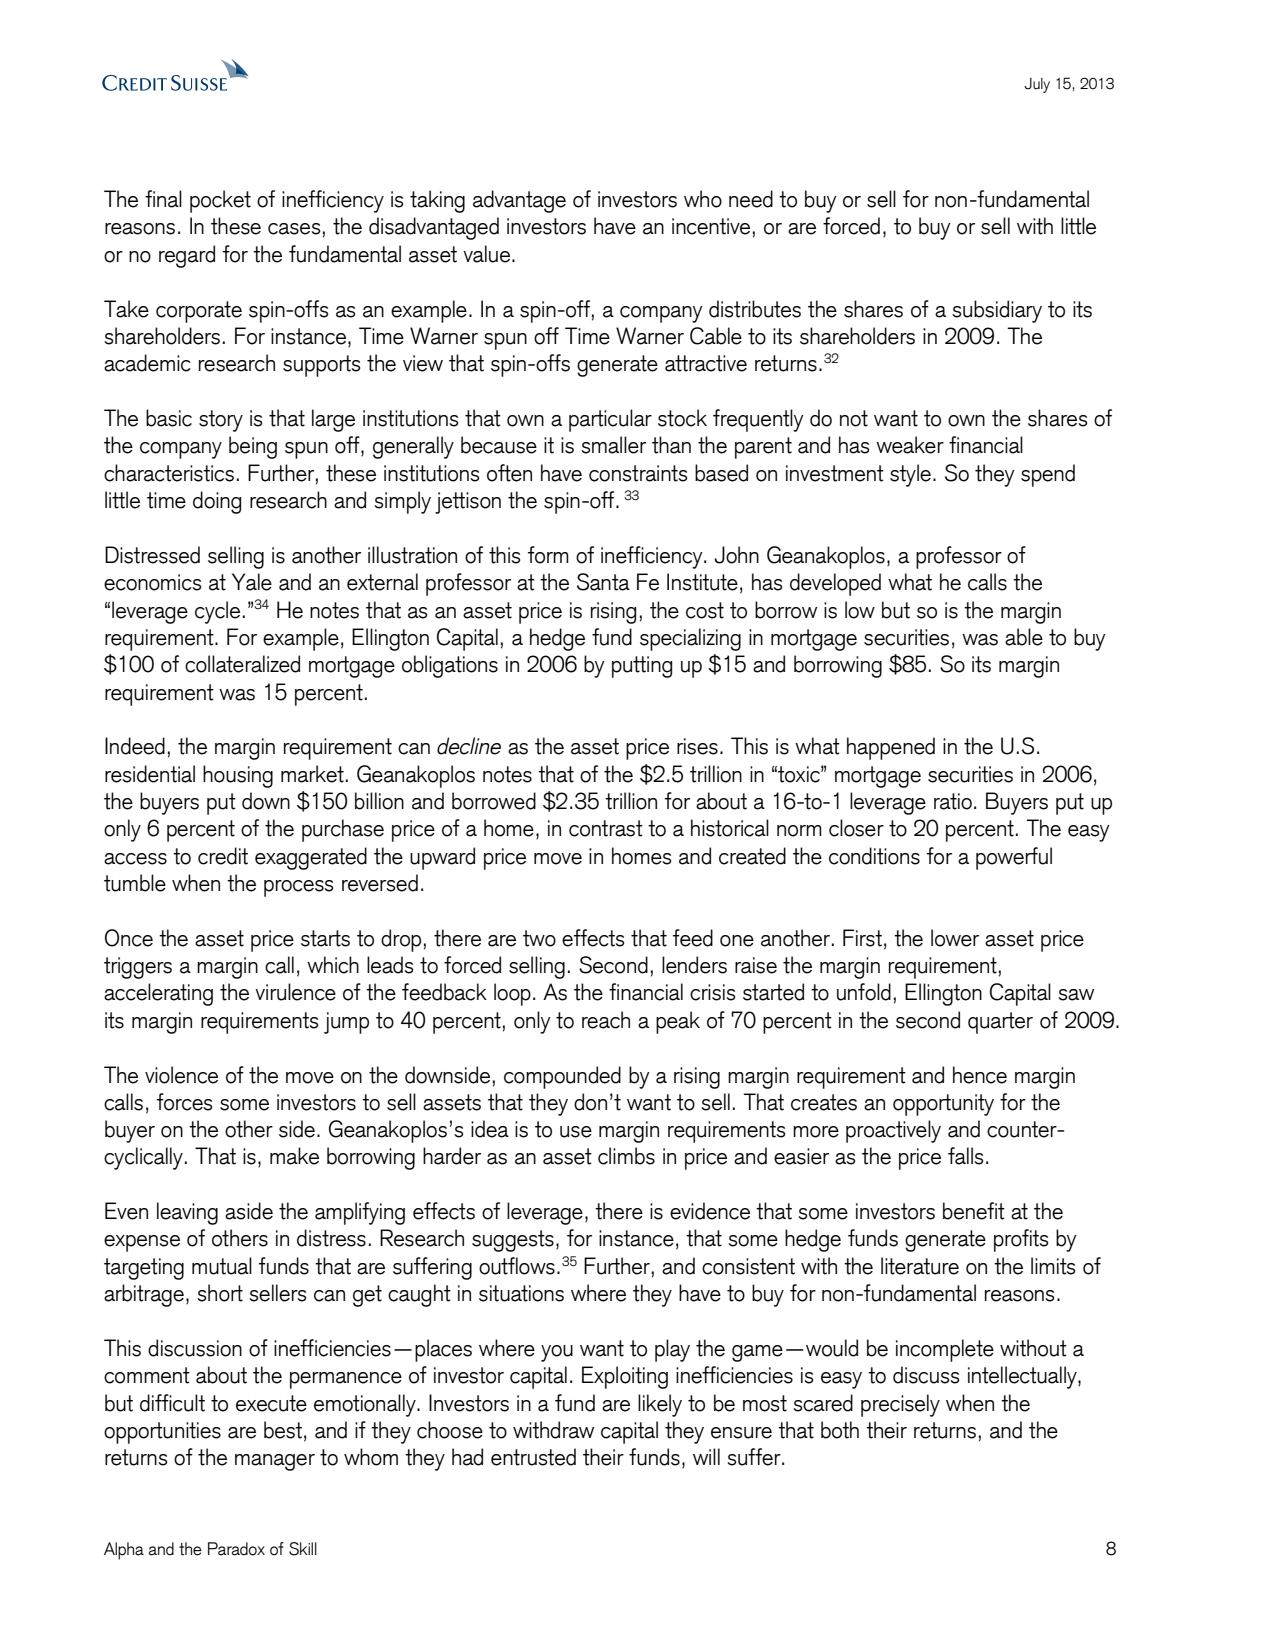 Image resolution: width=1263 pixels, height=1634 pixels. What do you see at coordinates (163, 199) in the image?
I see `final` at bounding box center [163, 199].
